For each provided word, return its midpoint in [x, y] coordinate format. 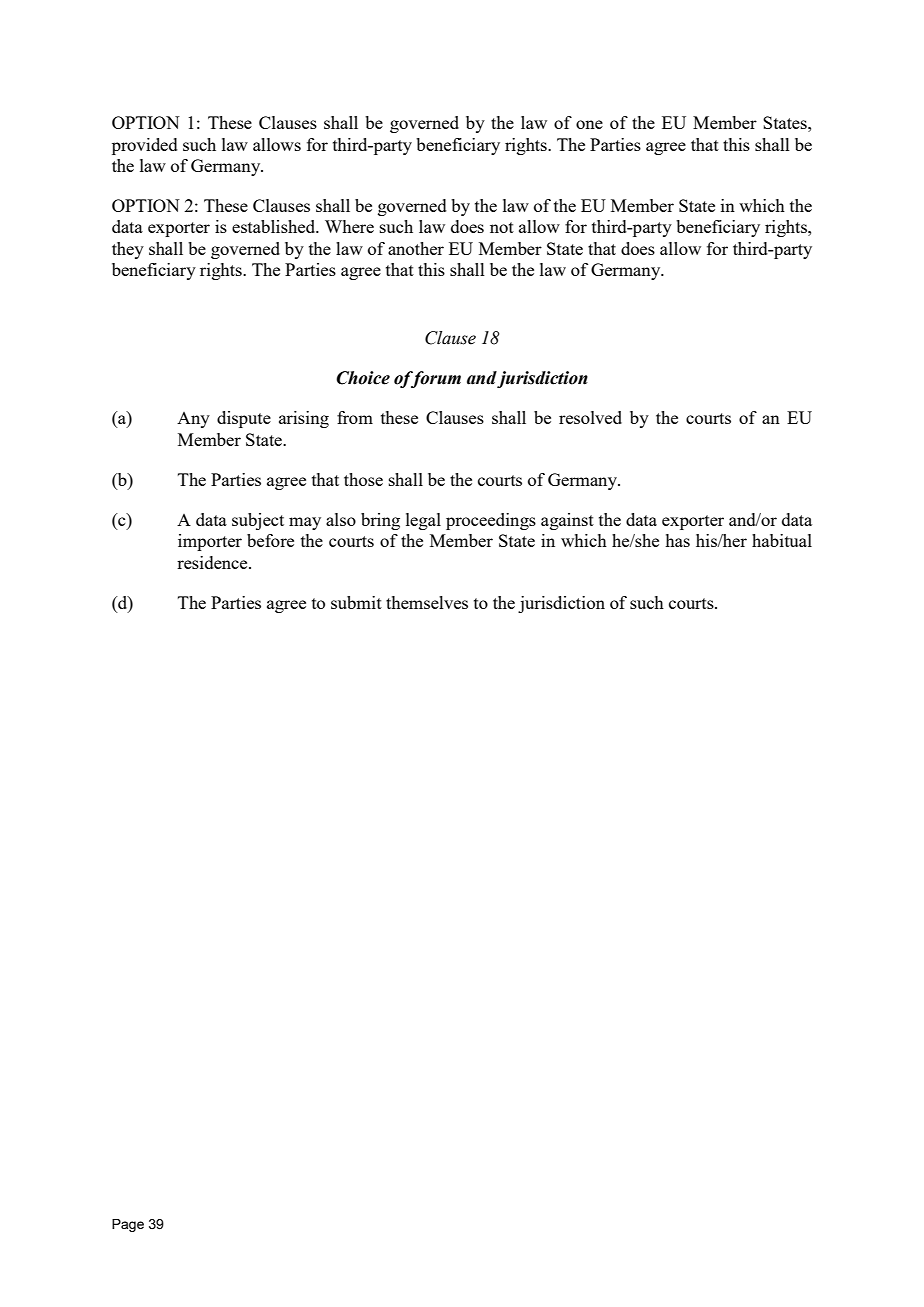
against [567, 521]
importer [210, 542]
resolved [590, 417]
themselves [427, 602]
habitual [782, 540]
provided [145, 146]
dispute [244, 419]
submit [356, 602]
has [677, 540]
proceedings [491, 521]
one [589, 124]
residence [213, 562]
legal [423, 521]
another [416, 248]
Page [128, 1225]
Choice [363, 378]
